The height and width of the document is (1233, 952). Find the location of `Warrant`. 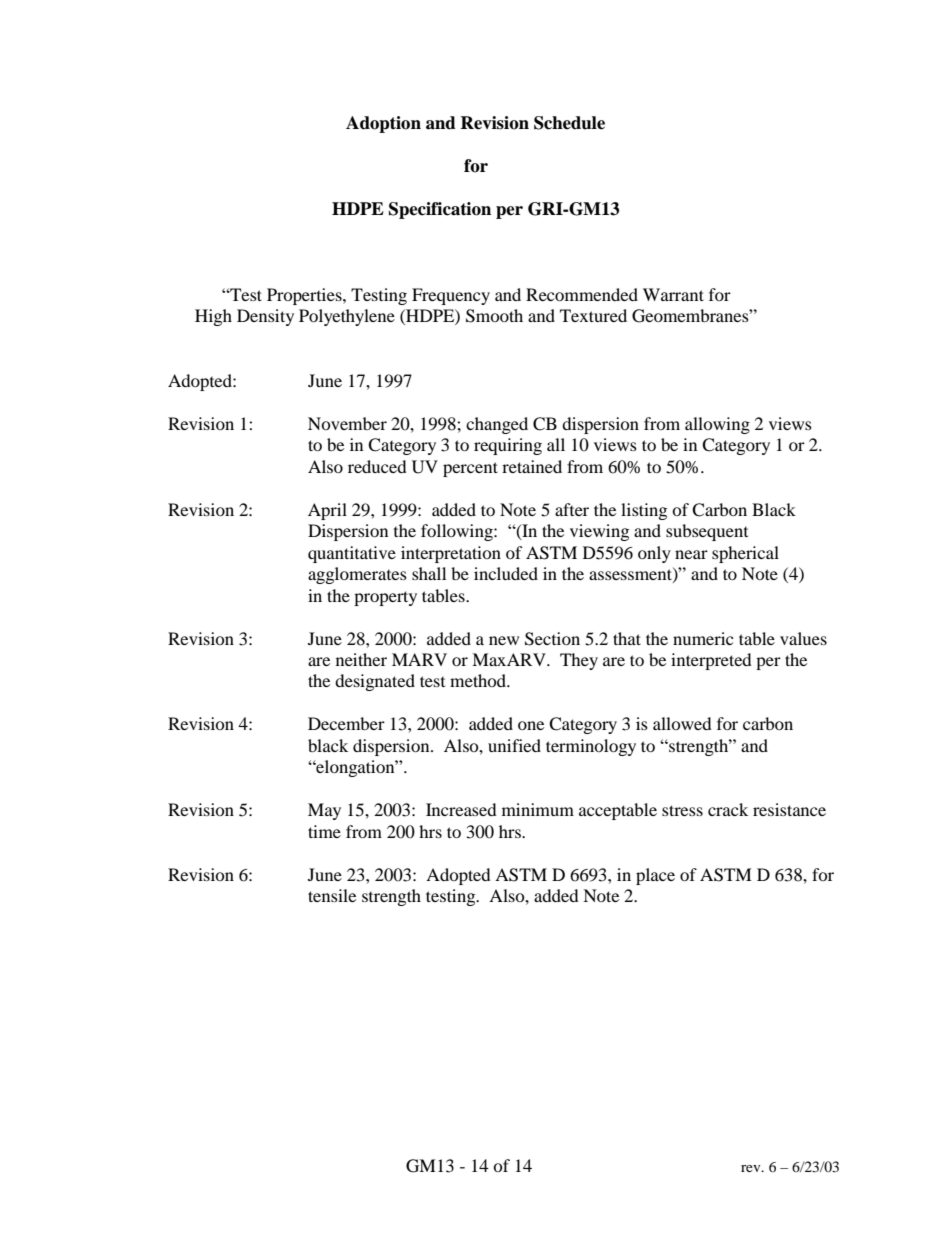

Warrant is located at coordinates (673, 294).
